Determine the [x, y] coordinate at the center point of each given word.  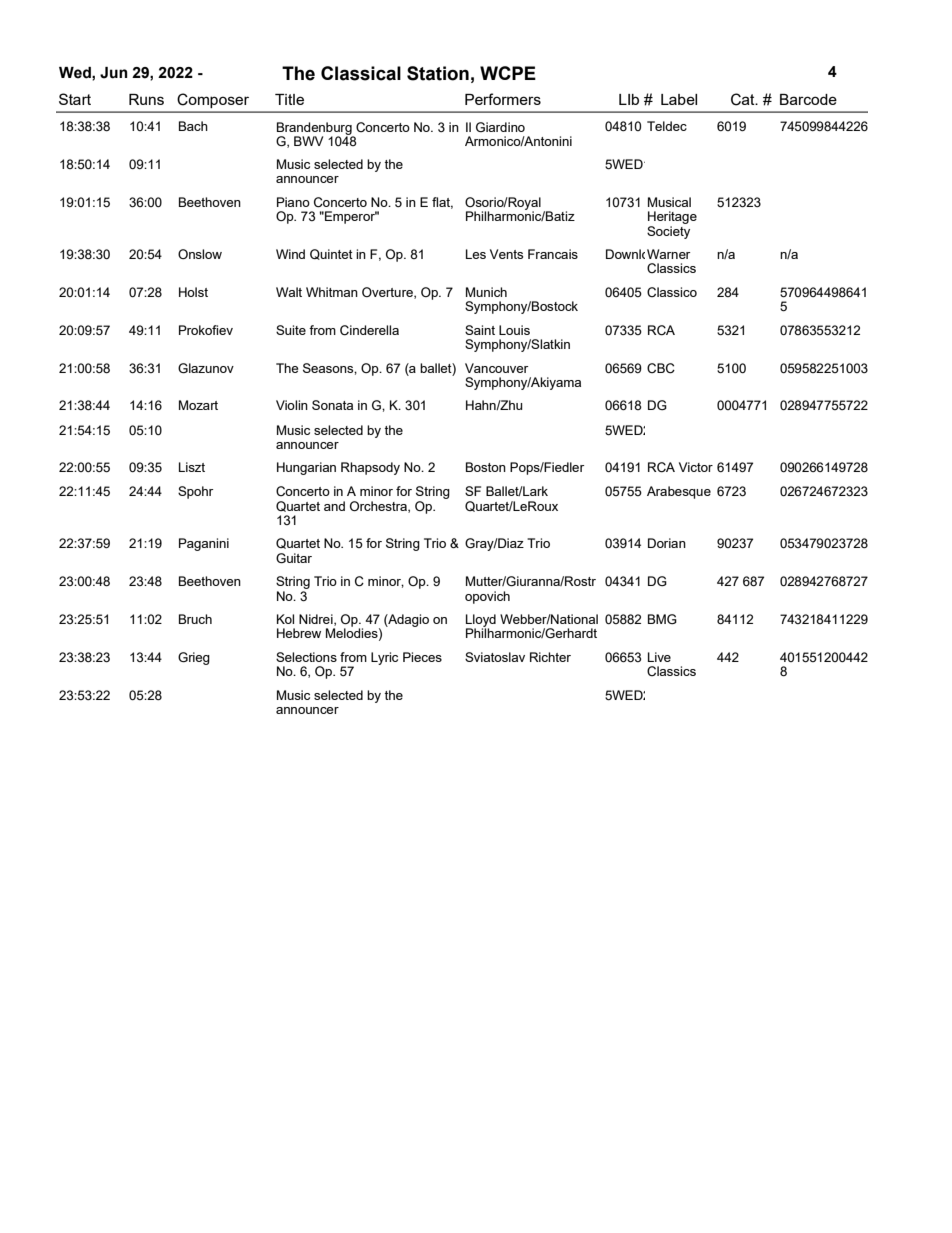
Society [668, 231]
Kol [285, 619]
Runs [146, 99]
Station [438, 73]
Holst [193, 292]
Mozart [198, 405]
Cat [744, 99]
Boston [486, 467]
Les [476, 254]
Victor [696, 467]
